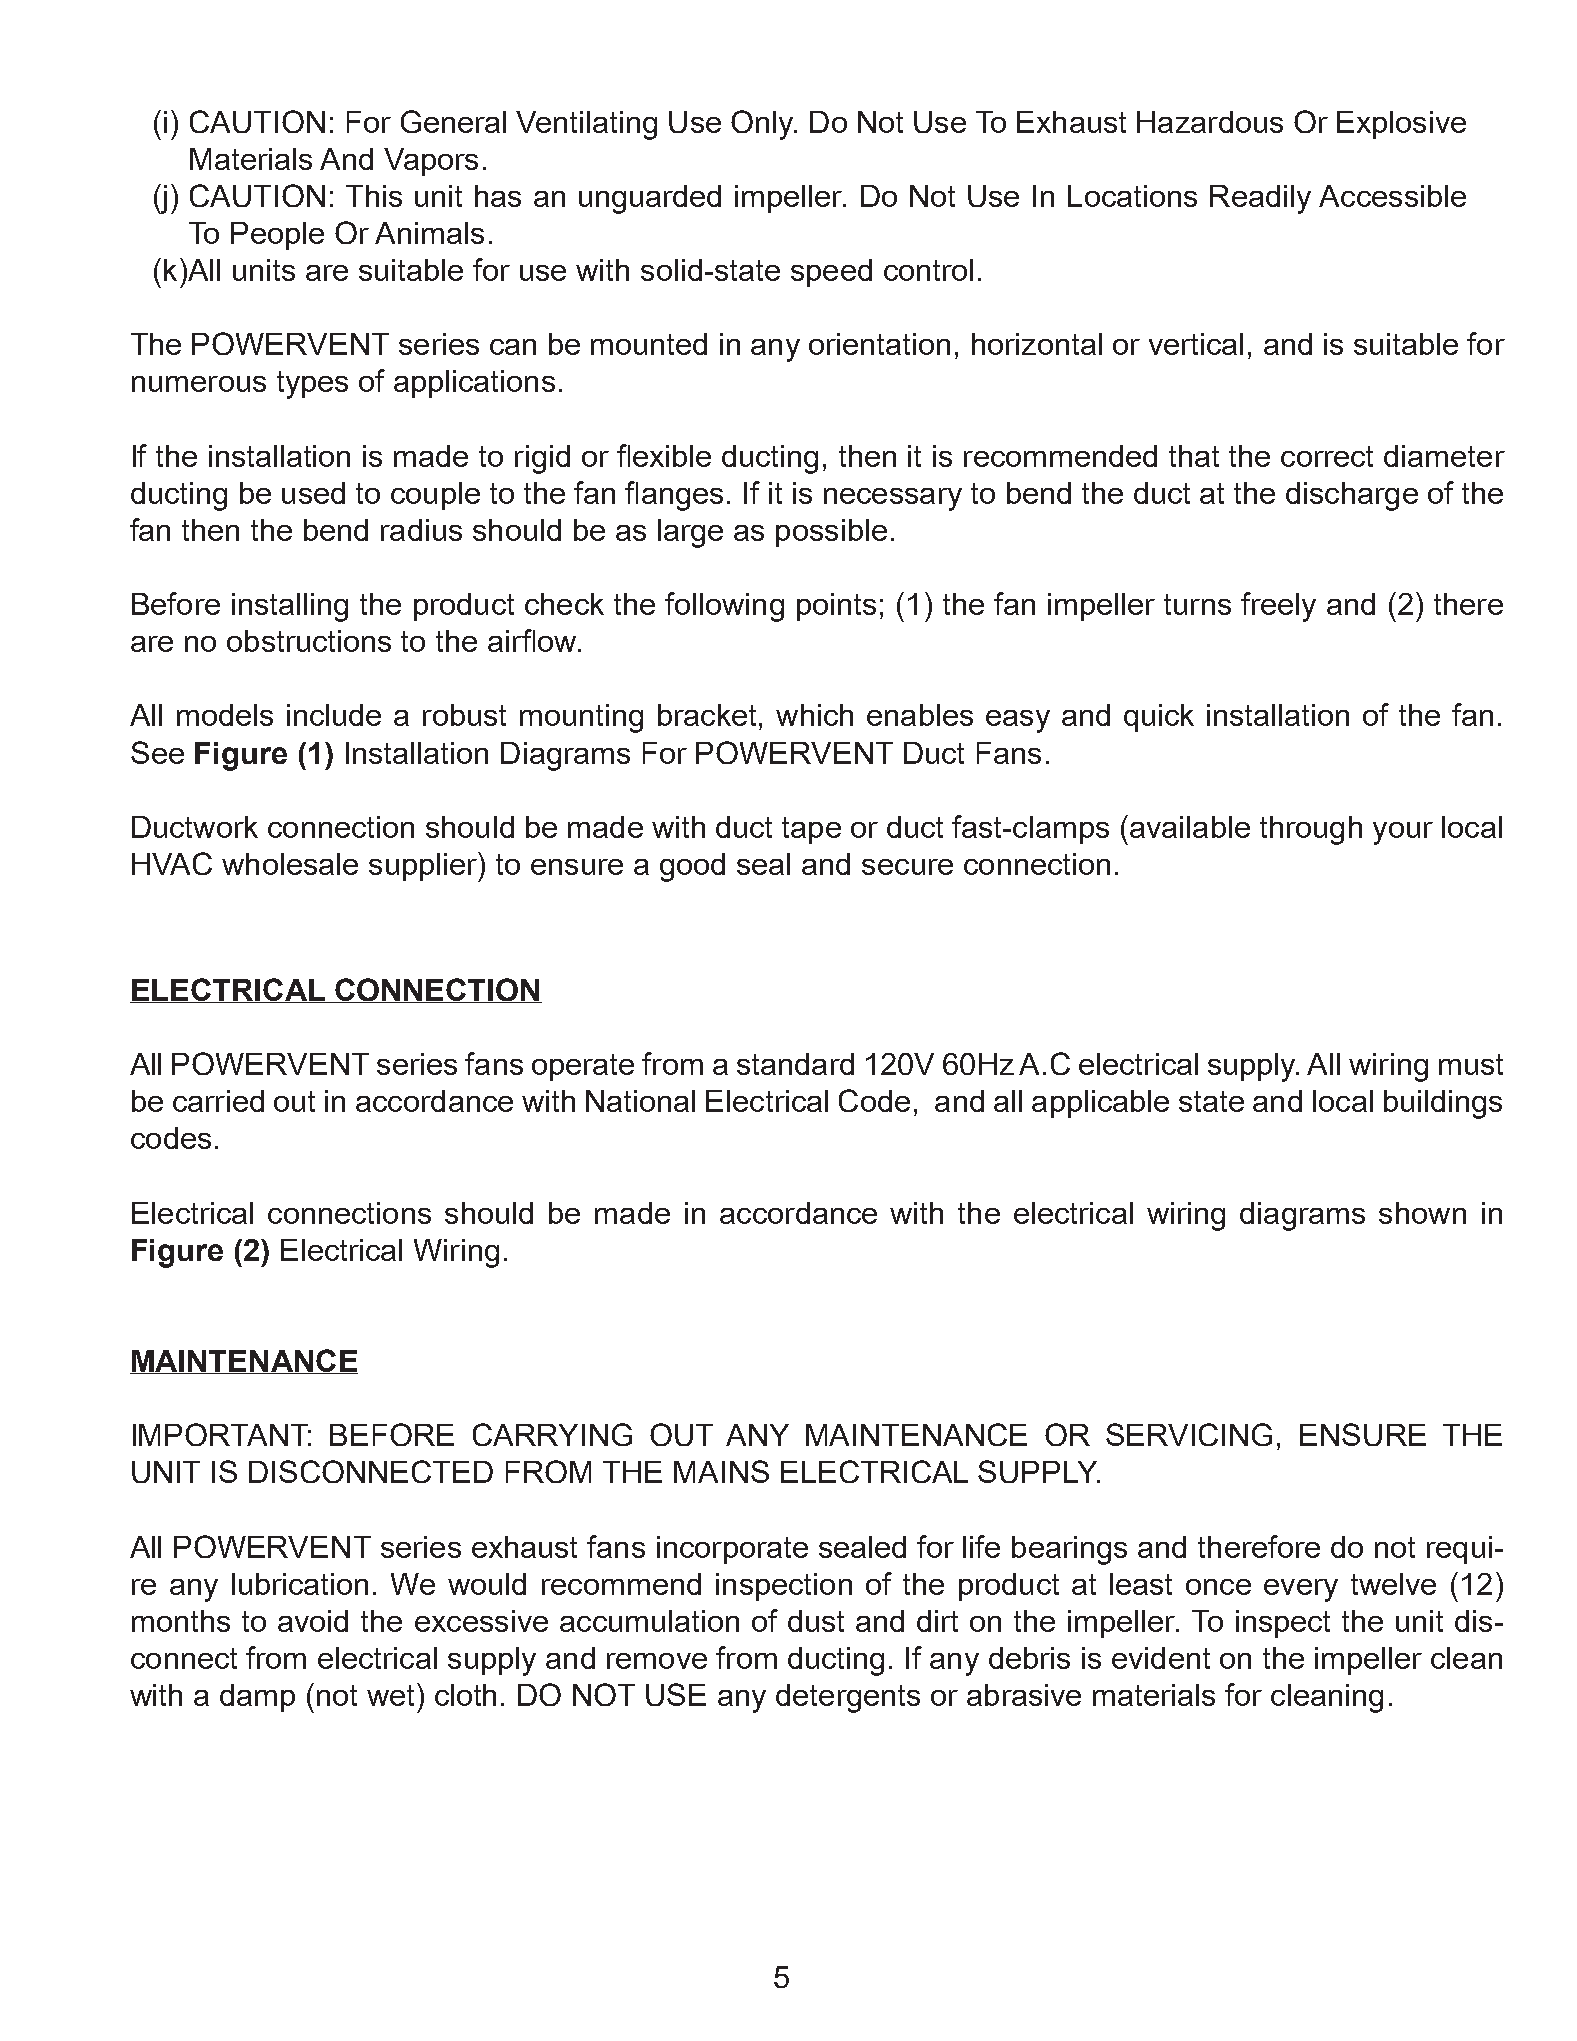 This document has width=1577, height=2041. Describe the element at coordinates (721, 1471) in the document. I see `MAINS` at that location.
